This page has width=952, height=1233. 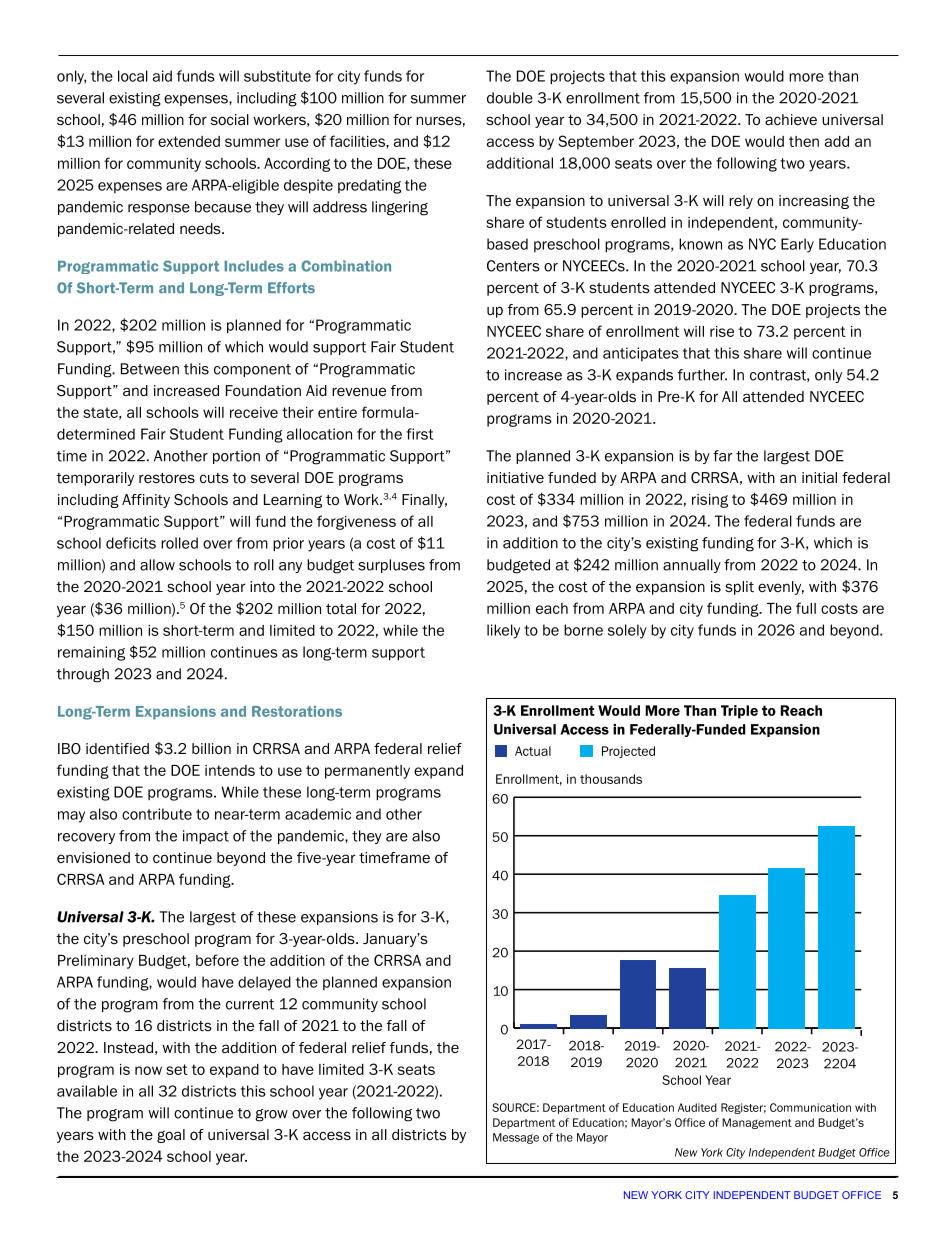 What do you see at coordinates (171, 1136) in the page?
I see `goal` at bounding box center [171, 1136].
